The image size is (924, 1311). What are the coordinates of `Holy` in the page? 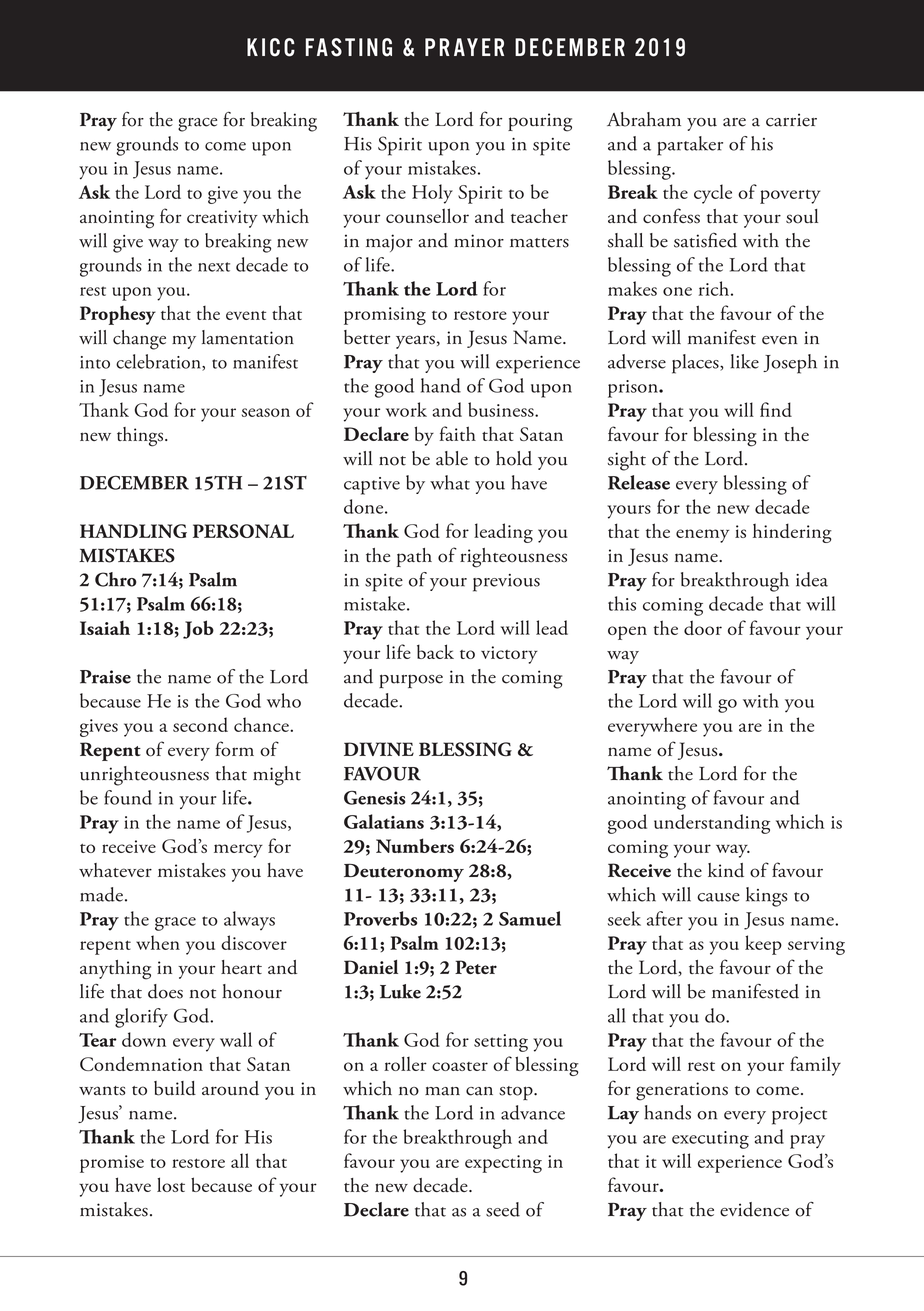 It's located at (432, 194).
